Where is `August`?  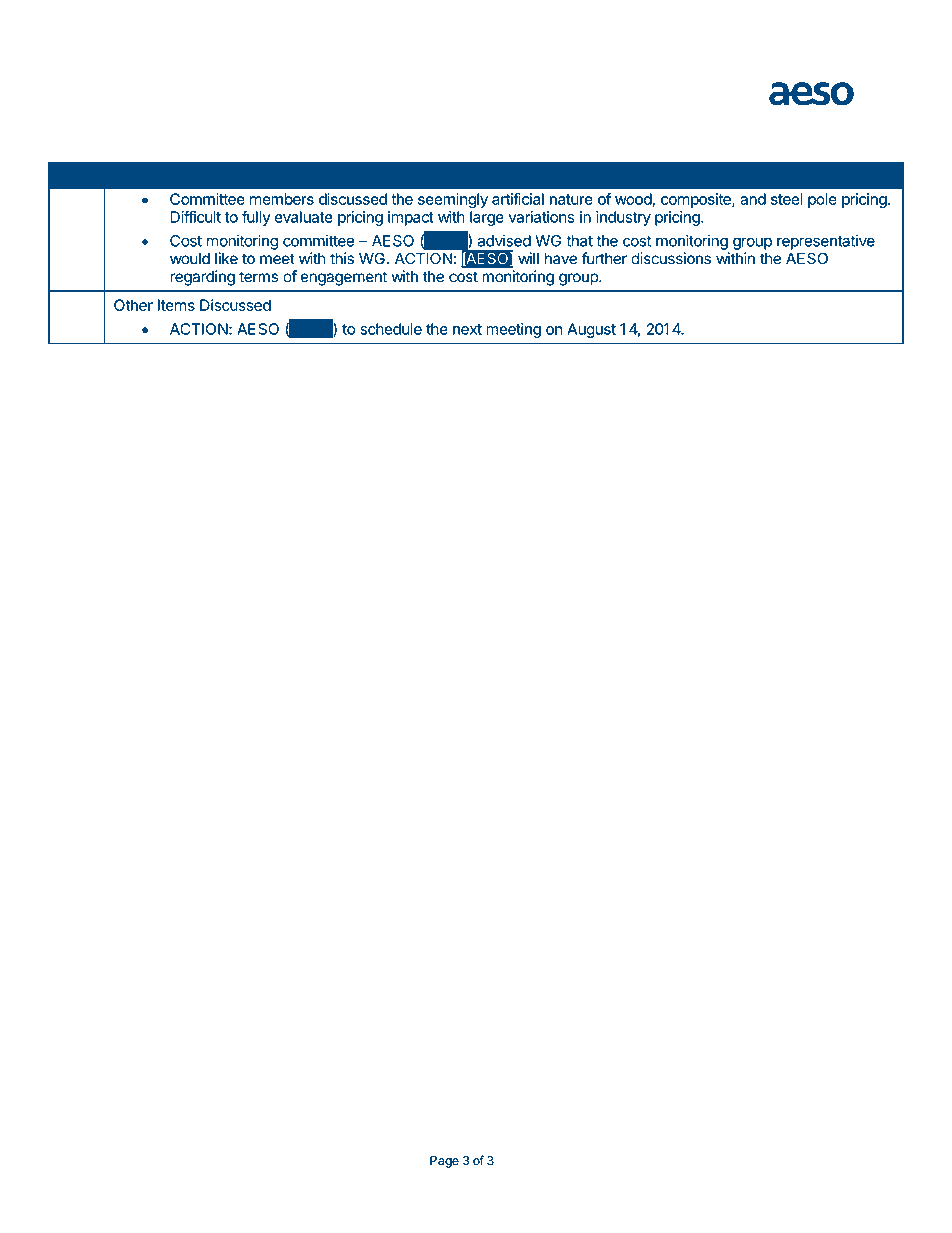 August is located at coordinates (591, 330).
